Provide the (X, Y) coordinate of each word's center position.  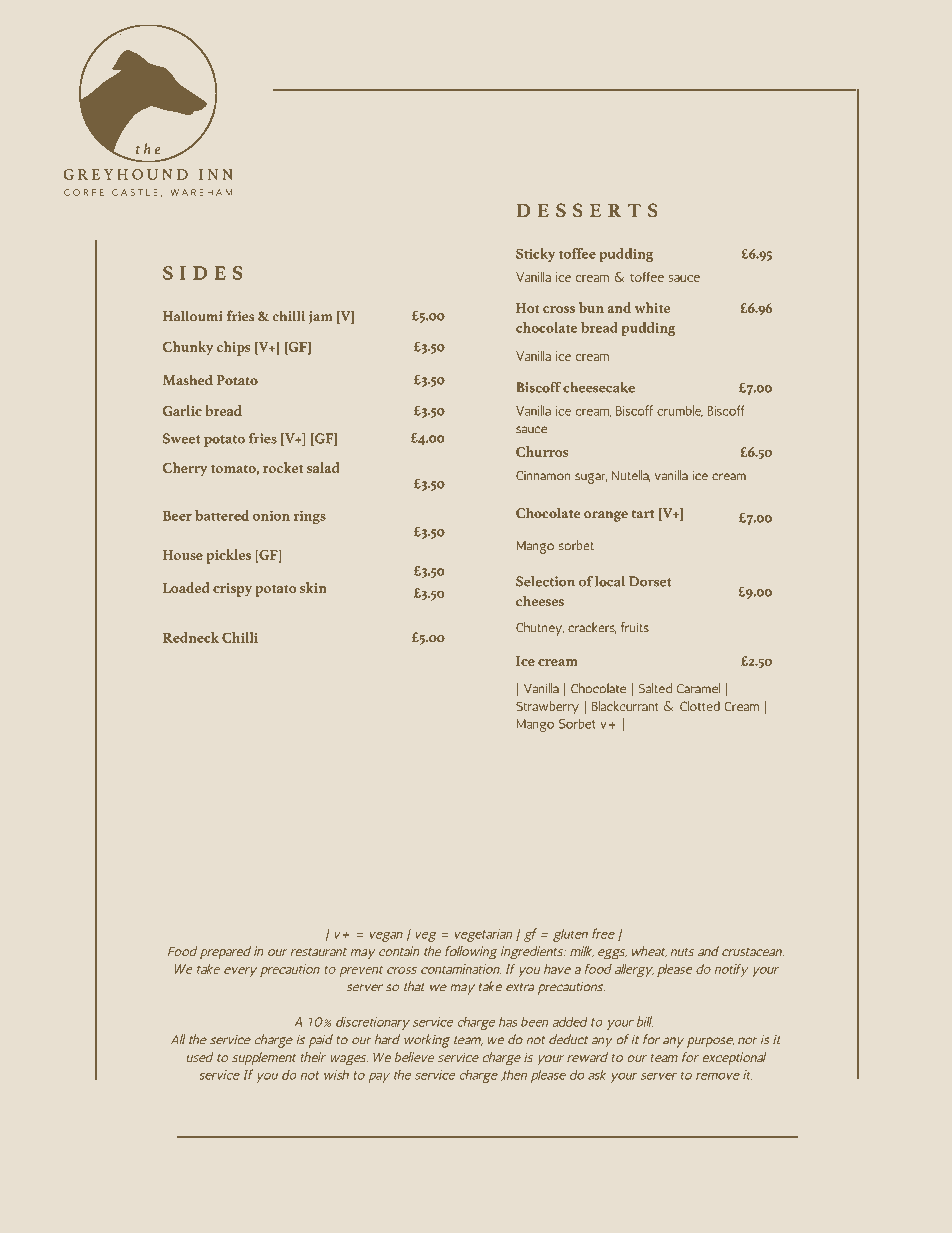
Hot (528, 308)
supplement (264, 1058)
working (427, 1041)
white (652, 307)
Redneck (191, 637)
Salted (655, 688)
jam (320, 317)
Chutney (540, 629)
